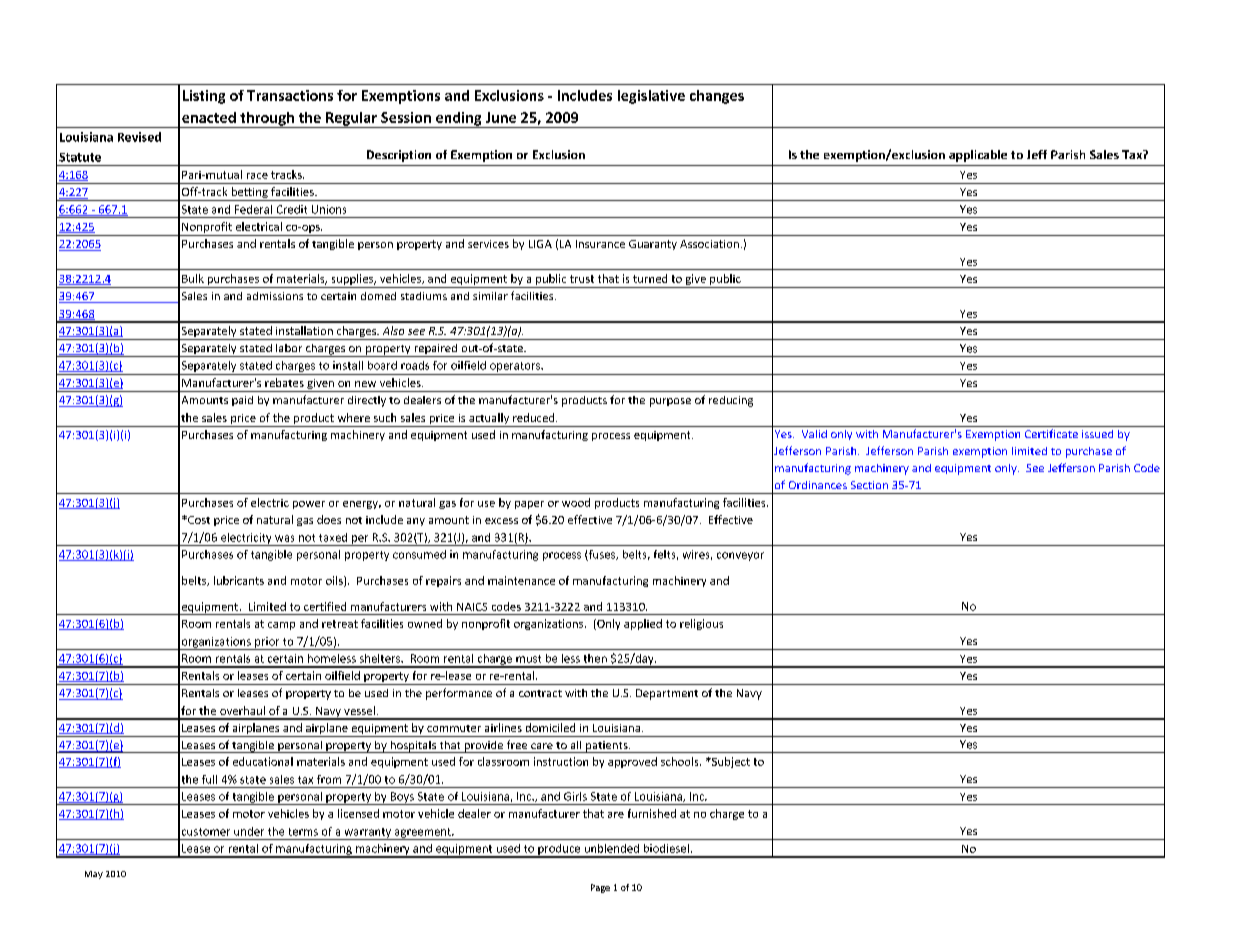 The height and width of the document is (952, 1233). I want to click on contract, so click(540, 693).
